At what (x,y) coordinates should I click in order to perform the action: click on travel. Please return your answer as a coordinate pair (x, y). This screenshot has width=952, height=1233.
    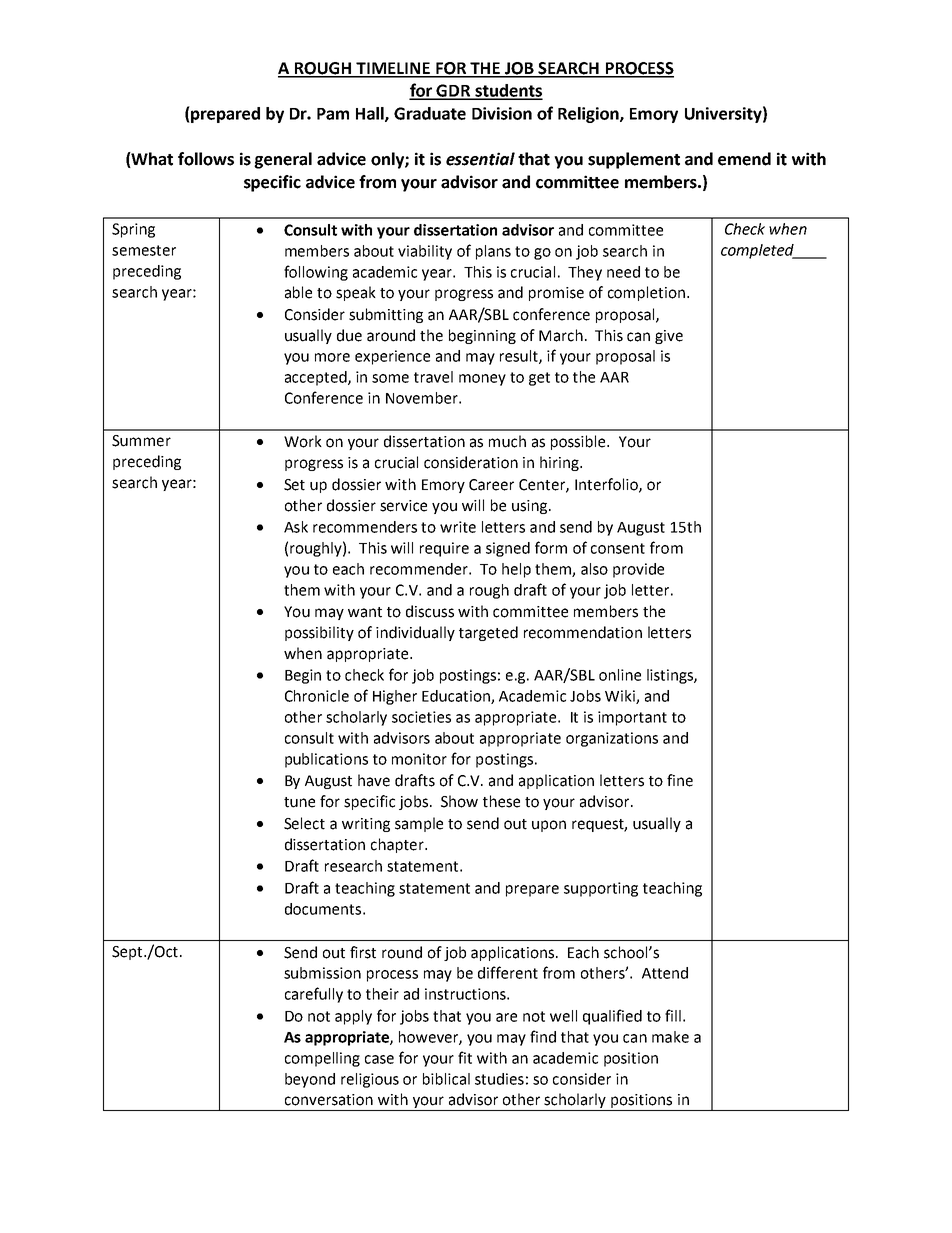
    Looking at the image, I should click on (433, 377).
